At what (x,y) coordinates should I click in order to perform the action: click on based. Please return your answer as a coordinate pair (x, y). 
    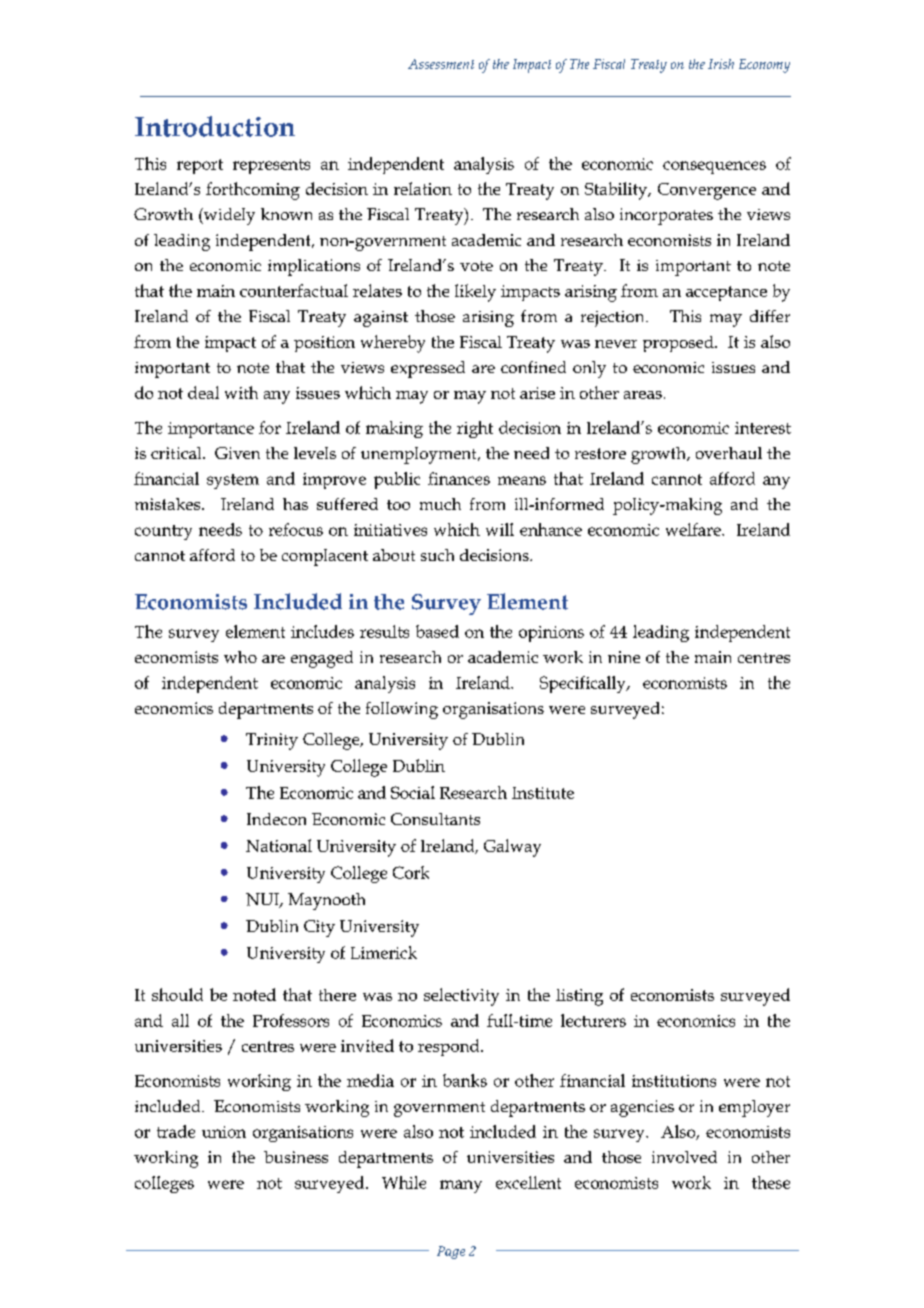
    Looking at the image, I should click on (437, 631).
